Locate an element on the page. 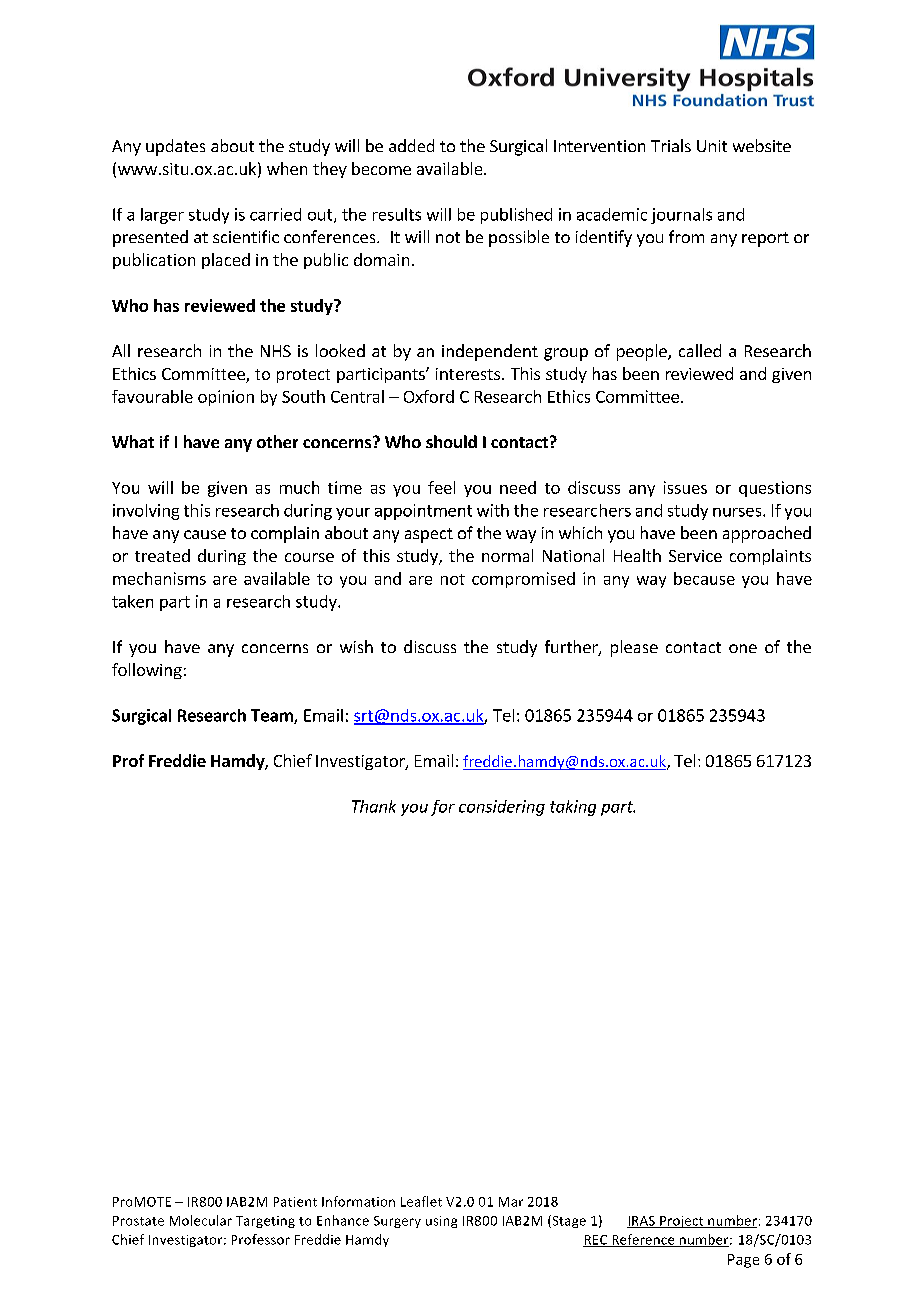  Project is located at coordinates (682, 1222).
